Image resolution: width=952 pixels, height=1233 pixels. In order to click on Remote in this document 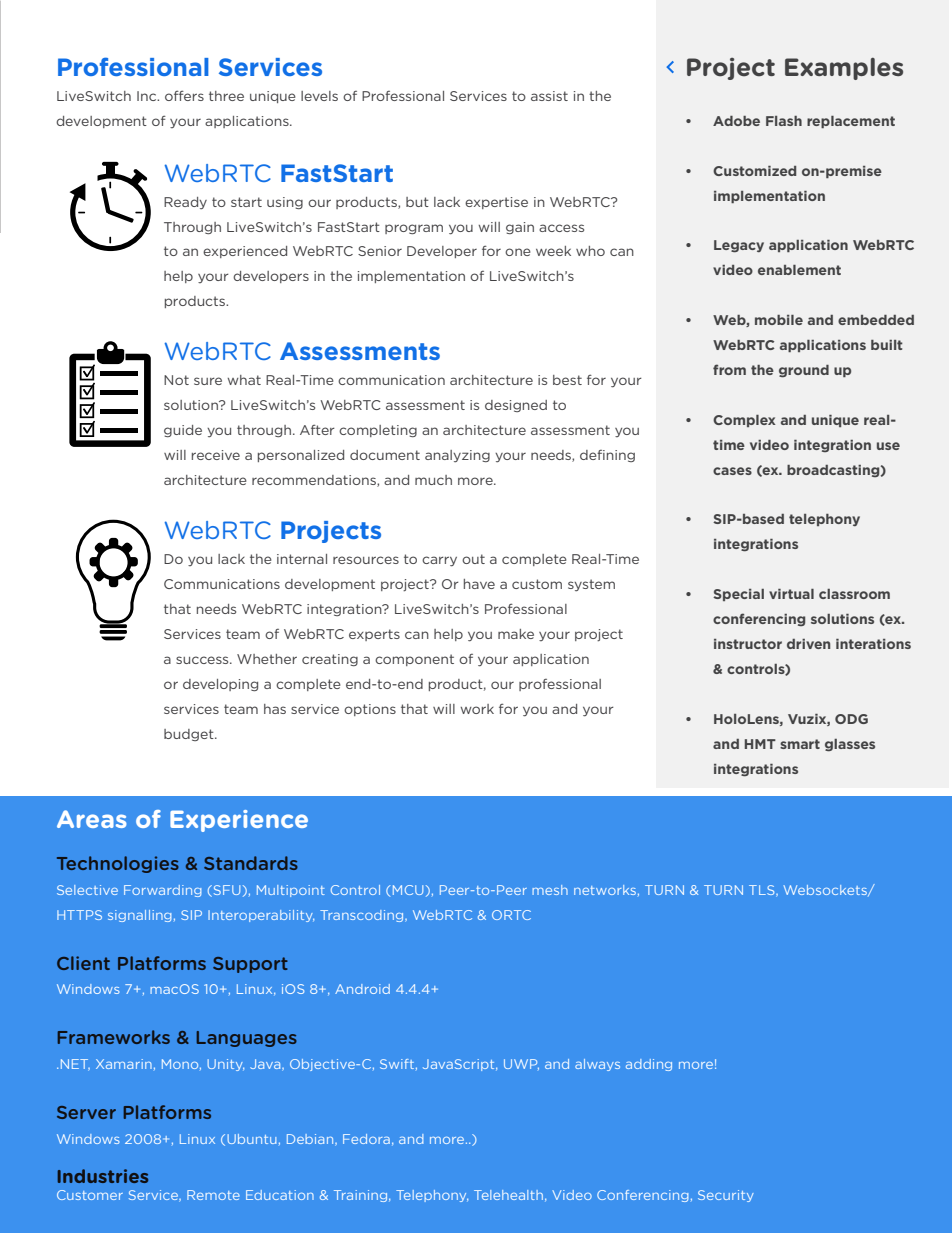, I will do `click(213, 1195)`.
